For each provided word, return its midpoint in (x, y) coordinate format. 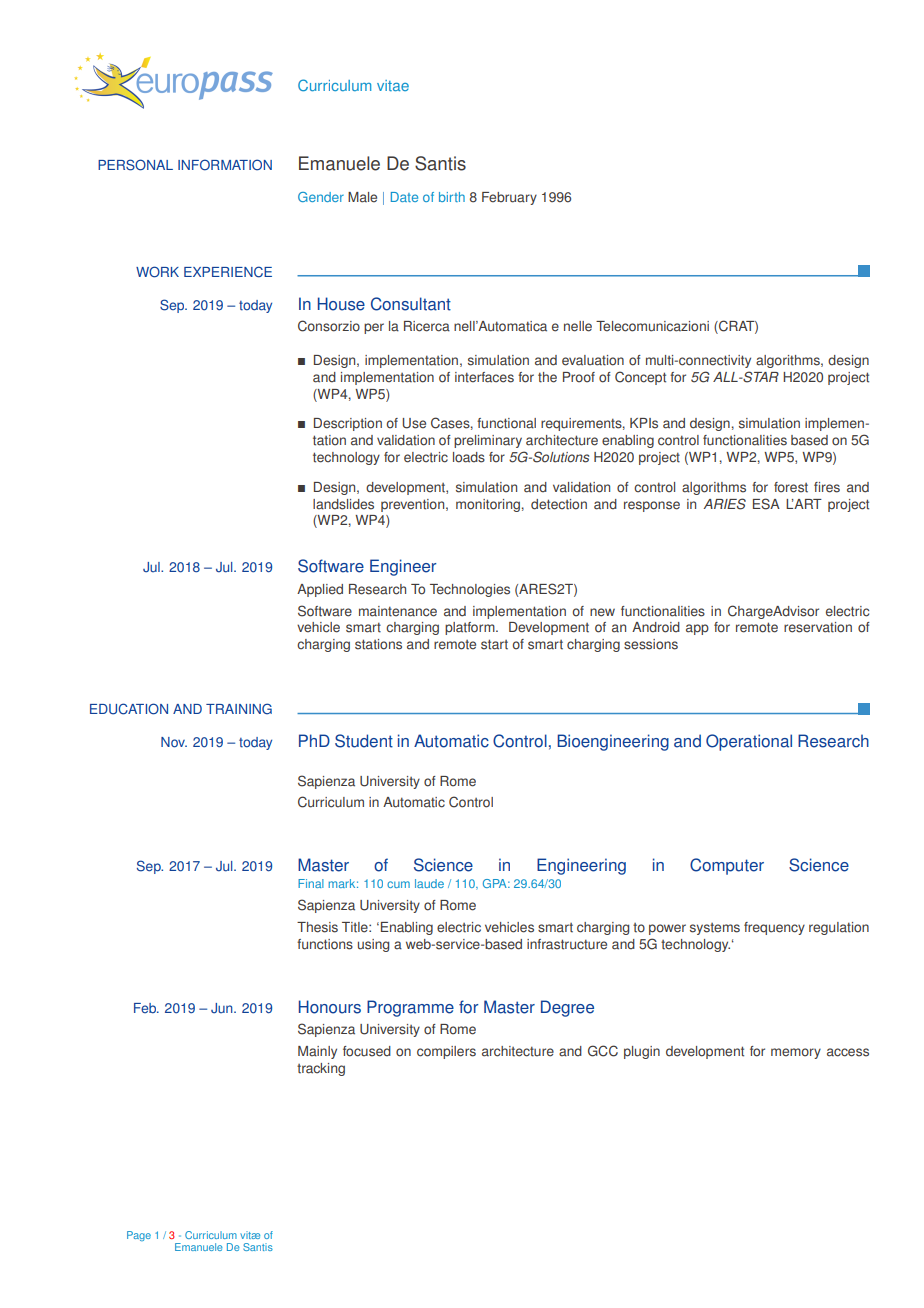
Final (311, 883)
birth (452, 197)
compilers (446, 1052)
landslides (343, 504)
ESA (766, 504)
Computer (727, 866)
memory (796, 1053)
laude (429, 883)
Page (139, 1236)
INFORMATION (225, 165)
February (509, 198)
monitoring (488, 505)
